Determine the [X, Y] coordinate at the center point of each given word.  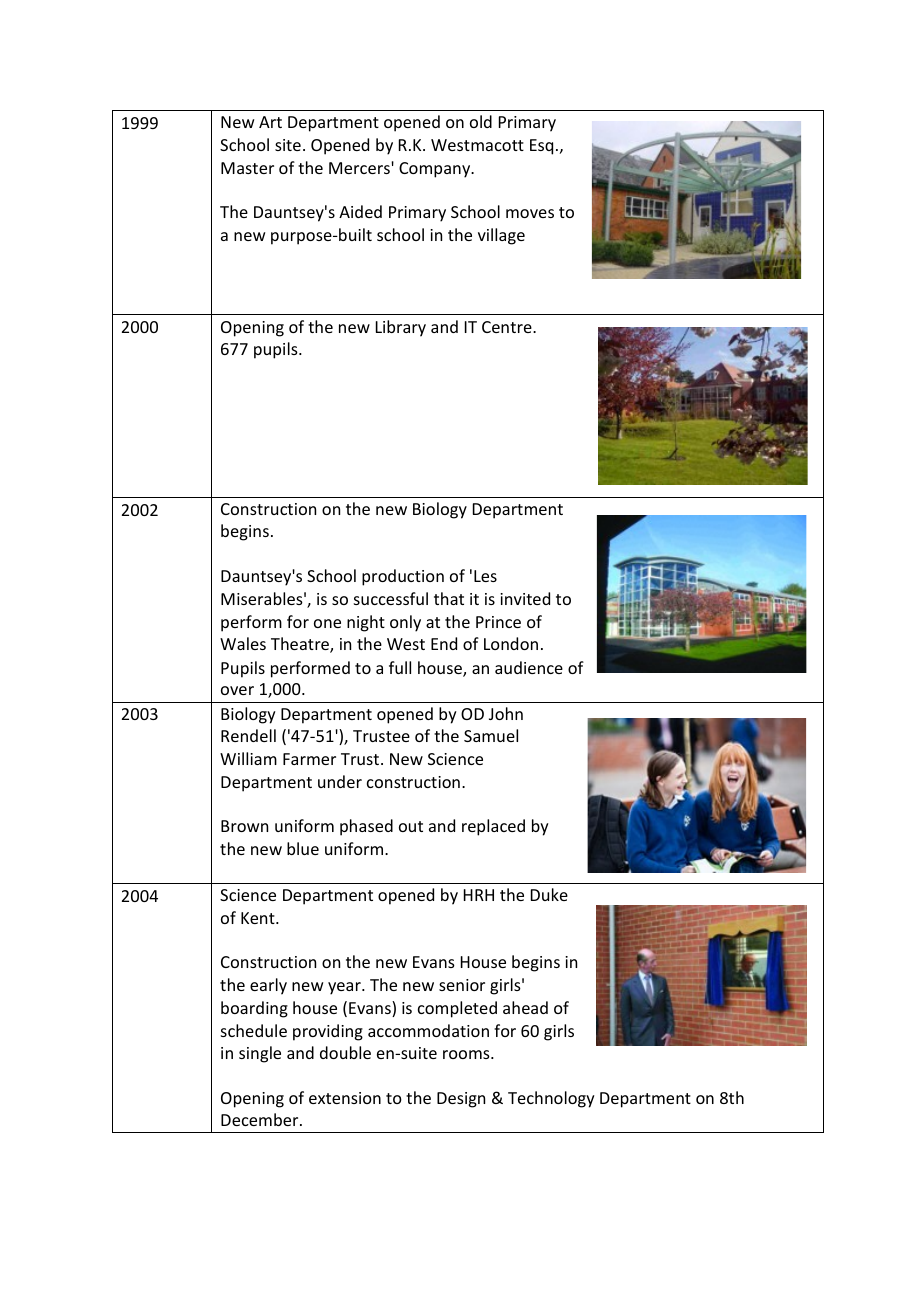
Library [401, 328]
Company [436, 170]
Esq [541, 147]
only [405, 623]
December [261, 1119]
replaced [493, 827]
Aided [360, 211]
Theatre [301, 645]
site [288, 145]
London [511, 643]
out [411, 826]
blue [303, 848]
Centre [508, 327]
